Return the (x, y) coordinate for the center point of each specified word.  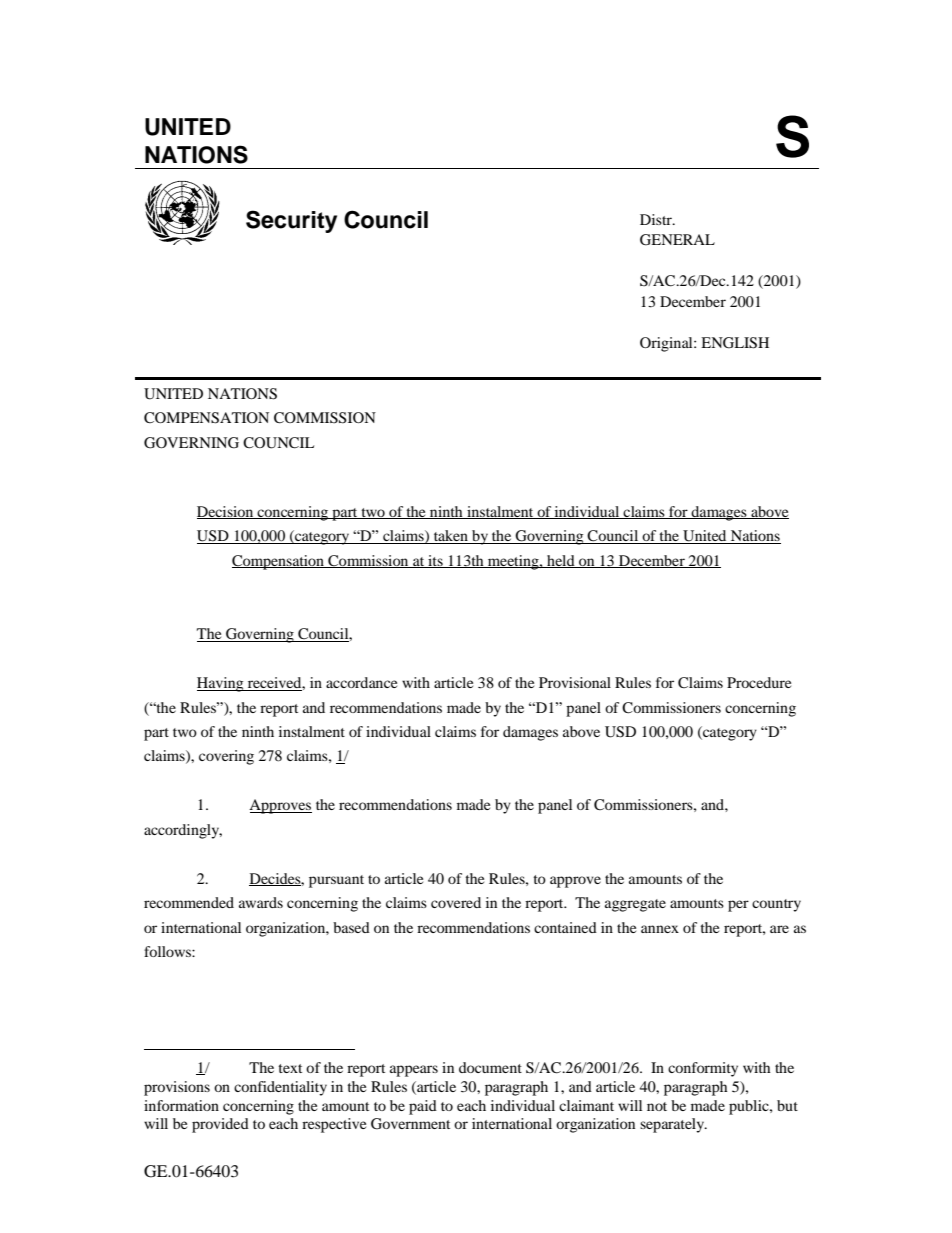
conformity (703, 1069)
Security (291, 221)
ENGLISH (735, 343)
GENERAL (677, 240)
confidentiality (280, 1088)
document (490, 1067)
